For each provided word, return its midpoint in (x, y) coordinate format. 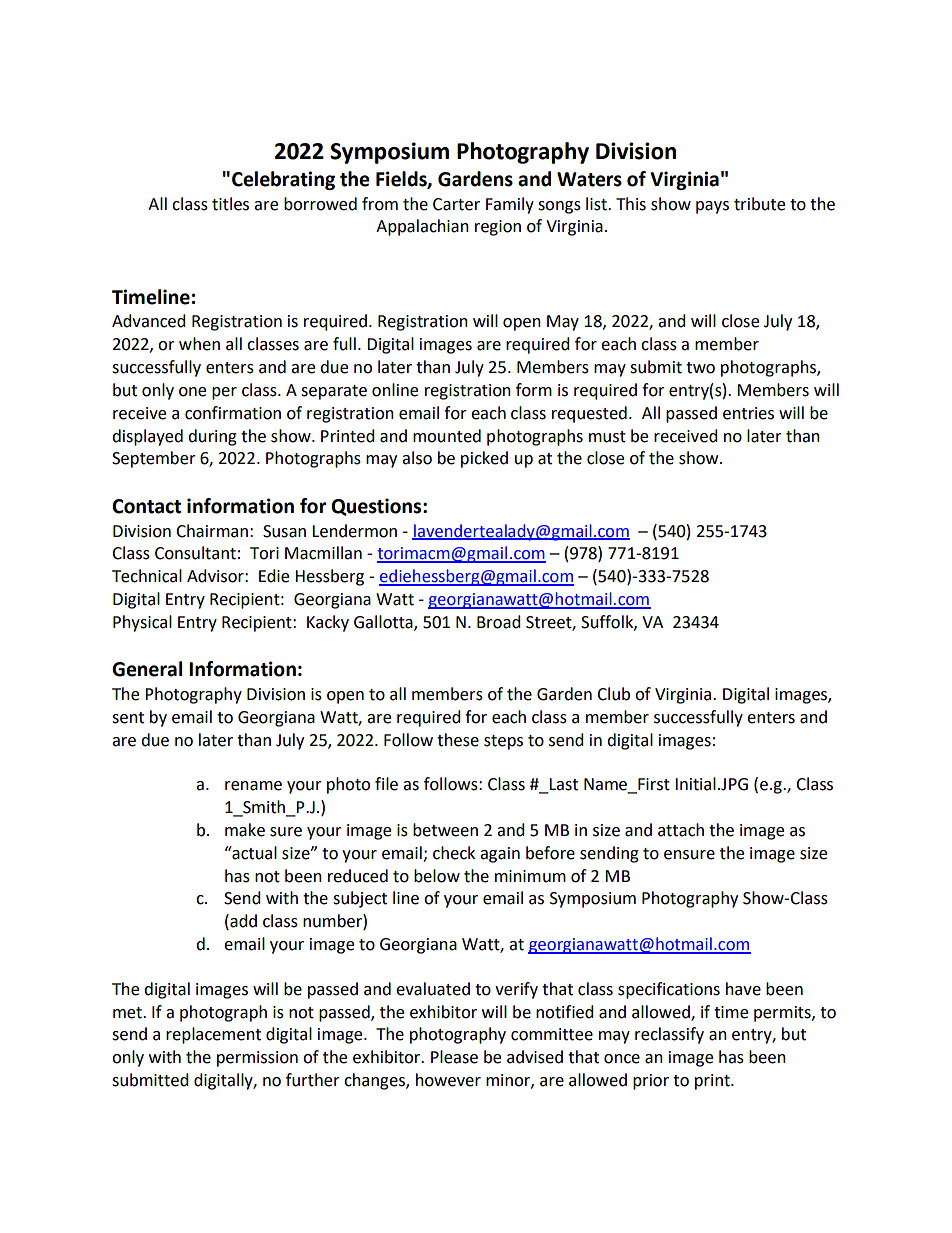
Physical (142, 623)
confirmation (233, 413)
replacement (213, 1035)
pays (712, 207)
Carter (456, 204)
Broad (499, 622)
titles (230, 204)
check (454, 853)
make (245, 830)
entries (748, 413)
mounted (447, 436)
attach (681, 830)
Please (454, 1057)
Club (613, 694)
